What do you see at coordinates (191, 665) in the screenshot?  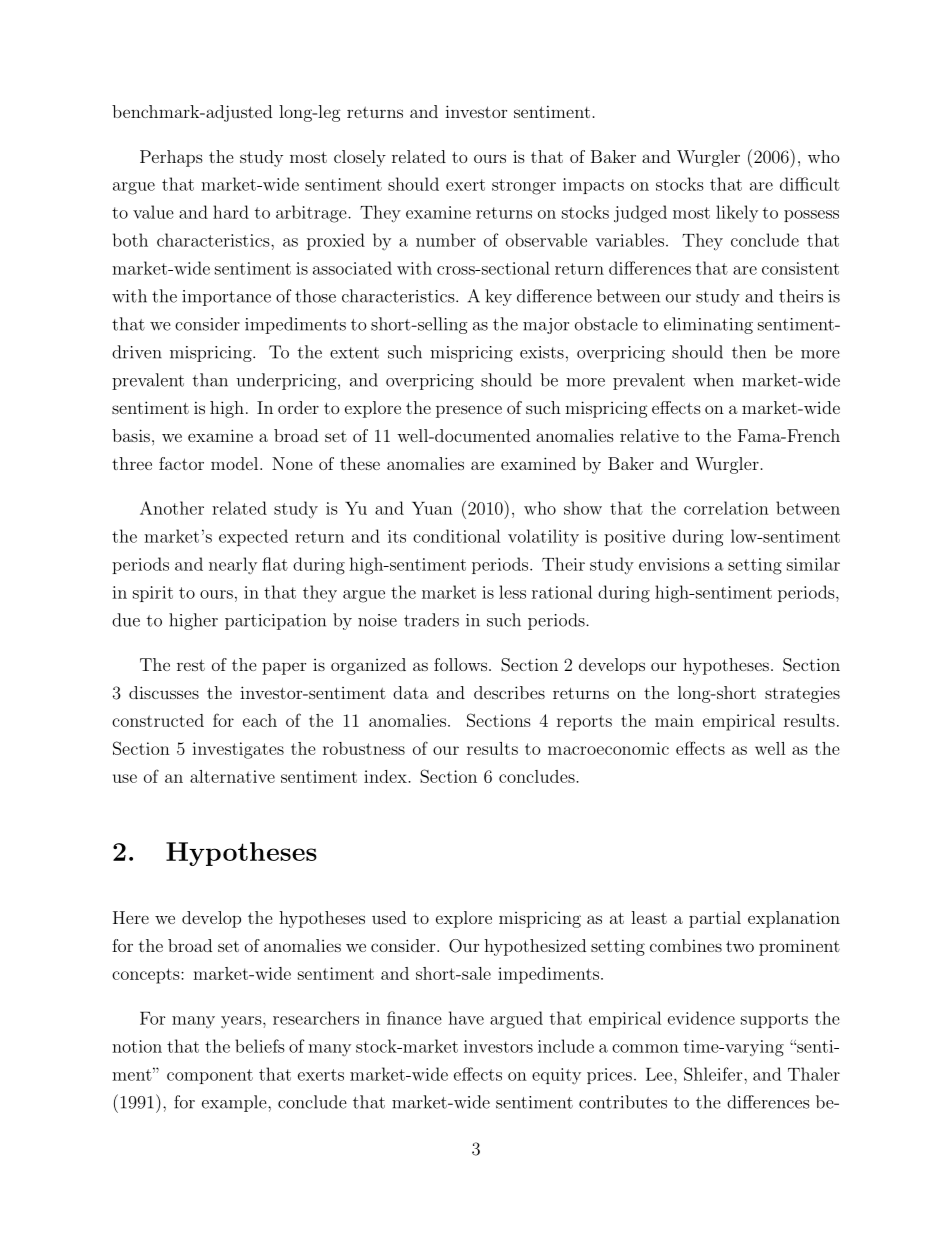 I see `rest` at bounding box center [191, 665].
